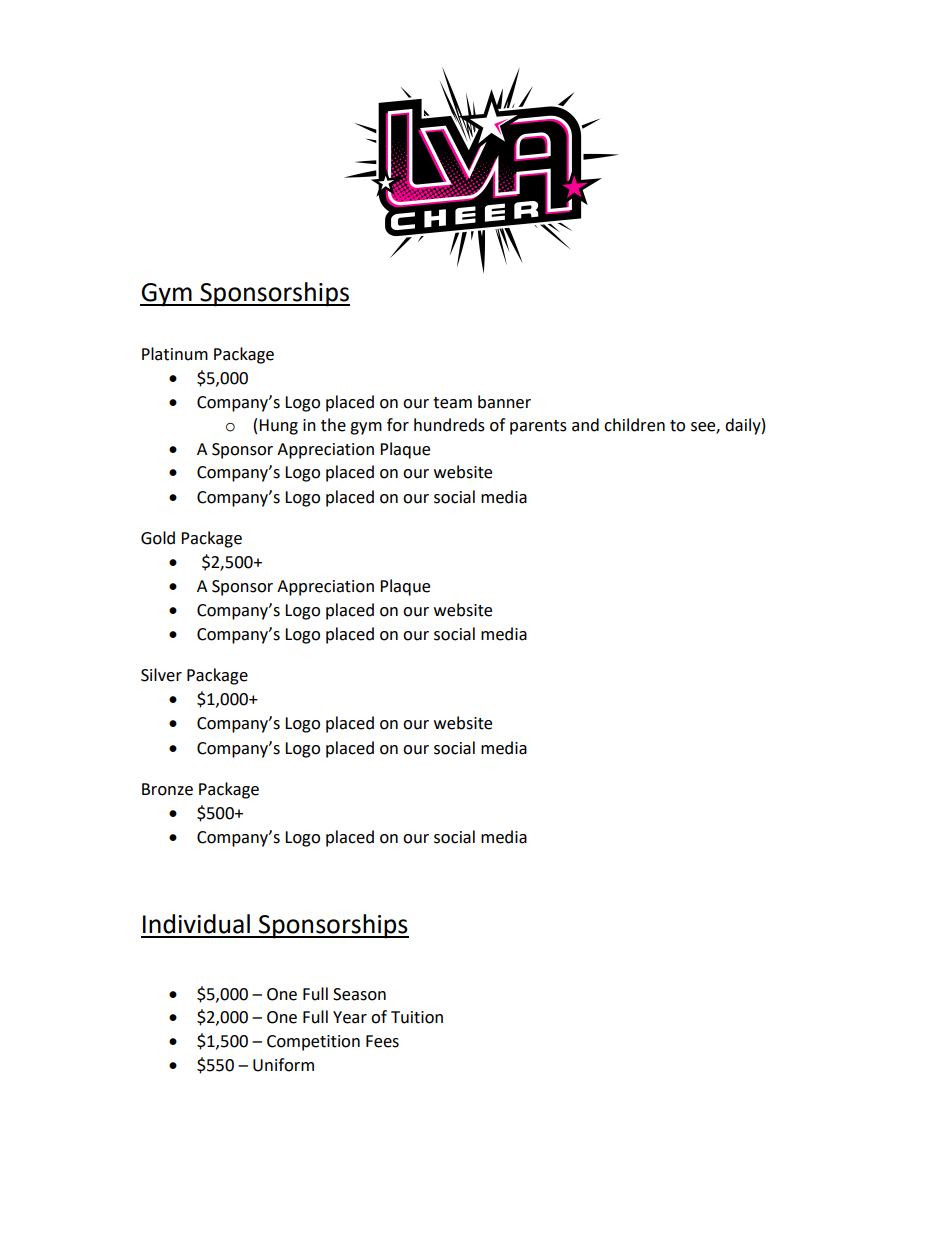 The image size is (952, 1233). What do you see at coordinates (175, 354) in the image?
I see `Platinum` at bounding box center [175, 354].
